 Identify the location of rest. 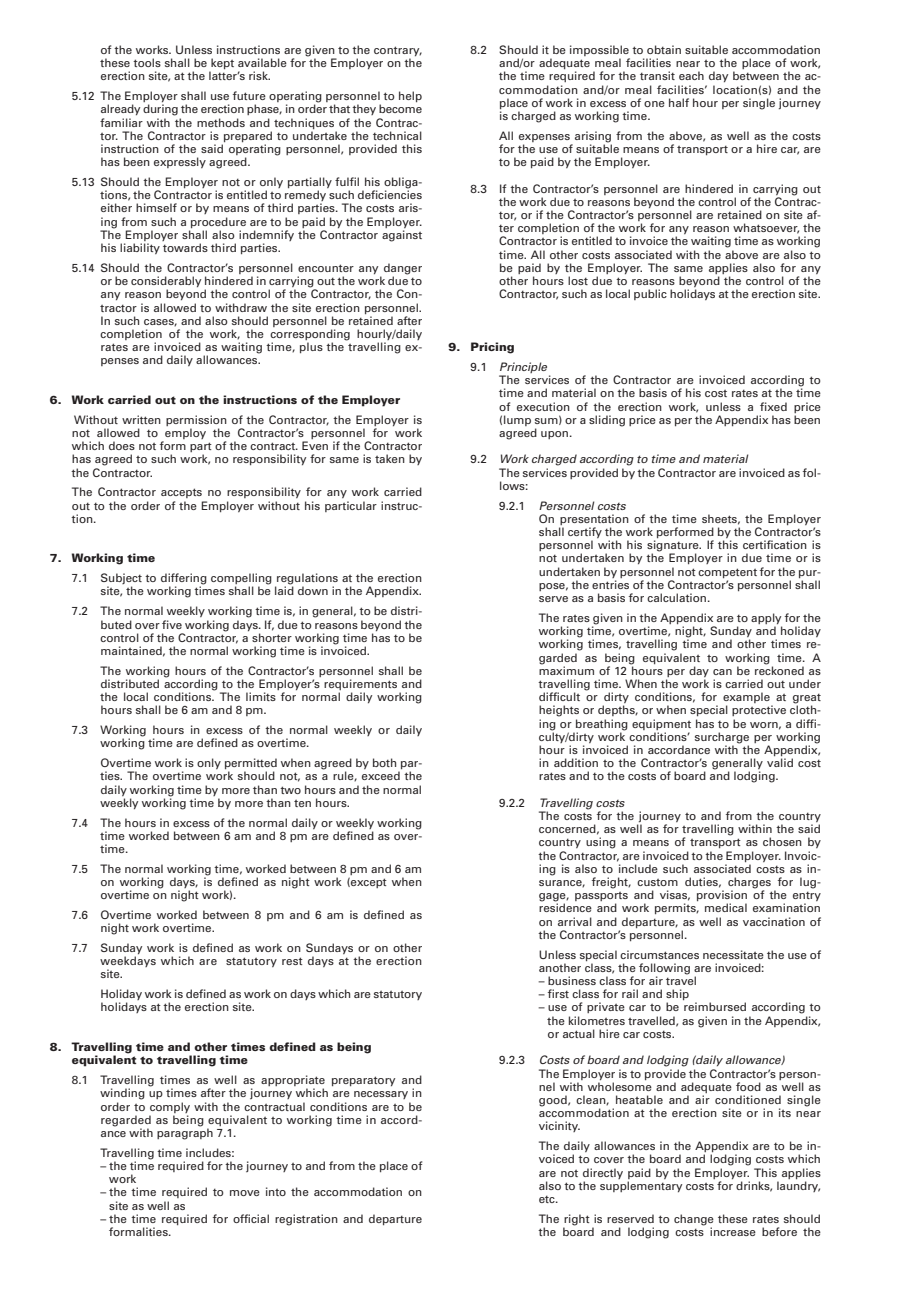
(292, 961).
